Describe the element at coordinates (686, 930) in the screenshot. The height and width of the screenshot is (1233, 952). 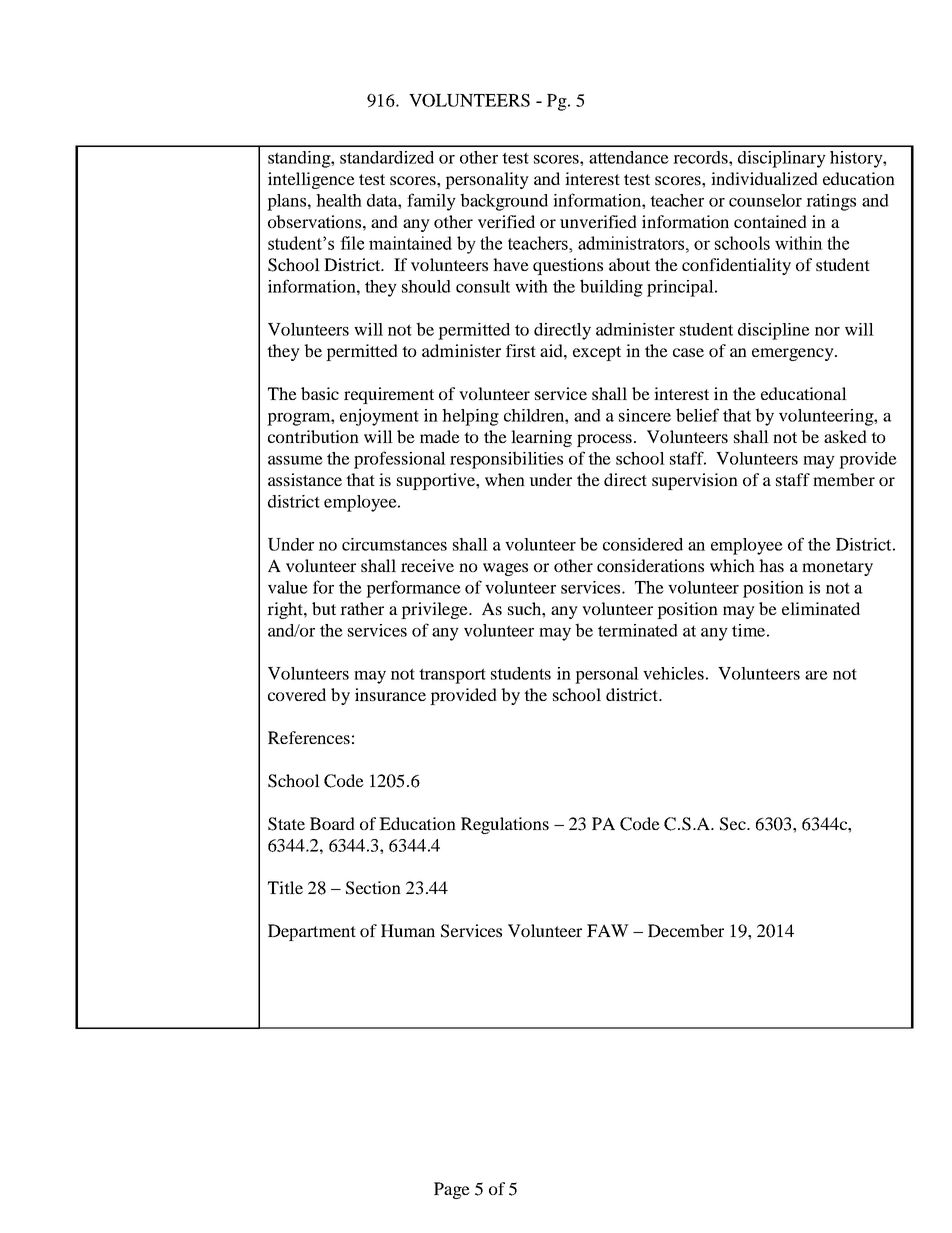
I see `December` at that location.
